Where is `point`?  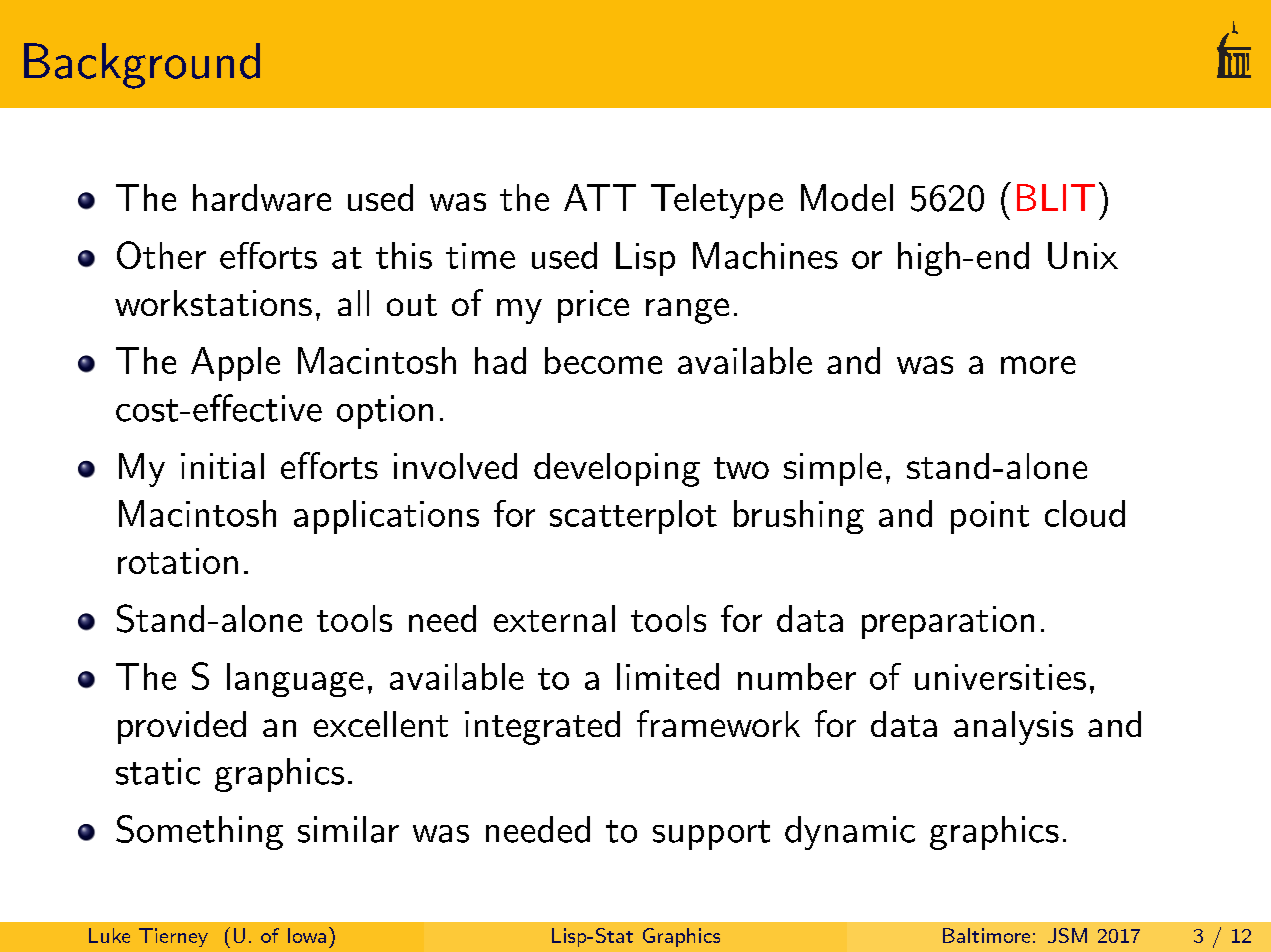
point is located at coordinates (990, 517).
